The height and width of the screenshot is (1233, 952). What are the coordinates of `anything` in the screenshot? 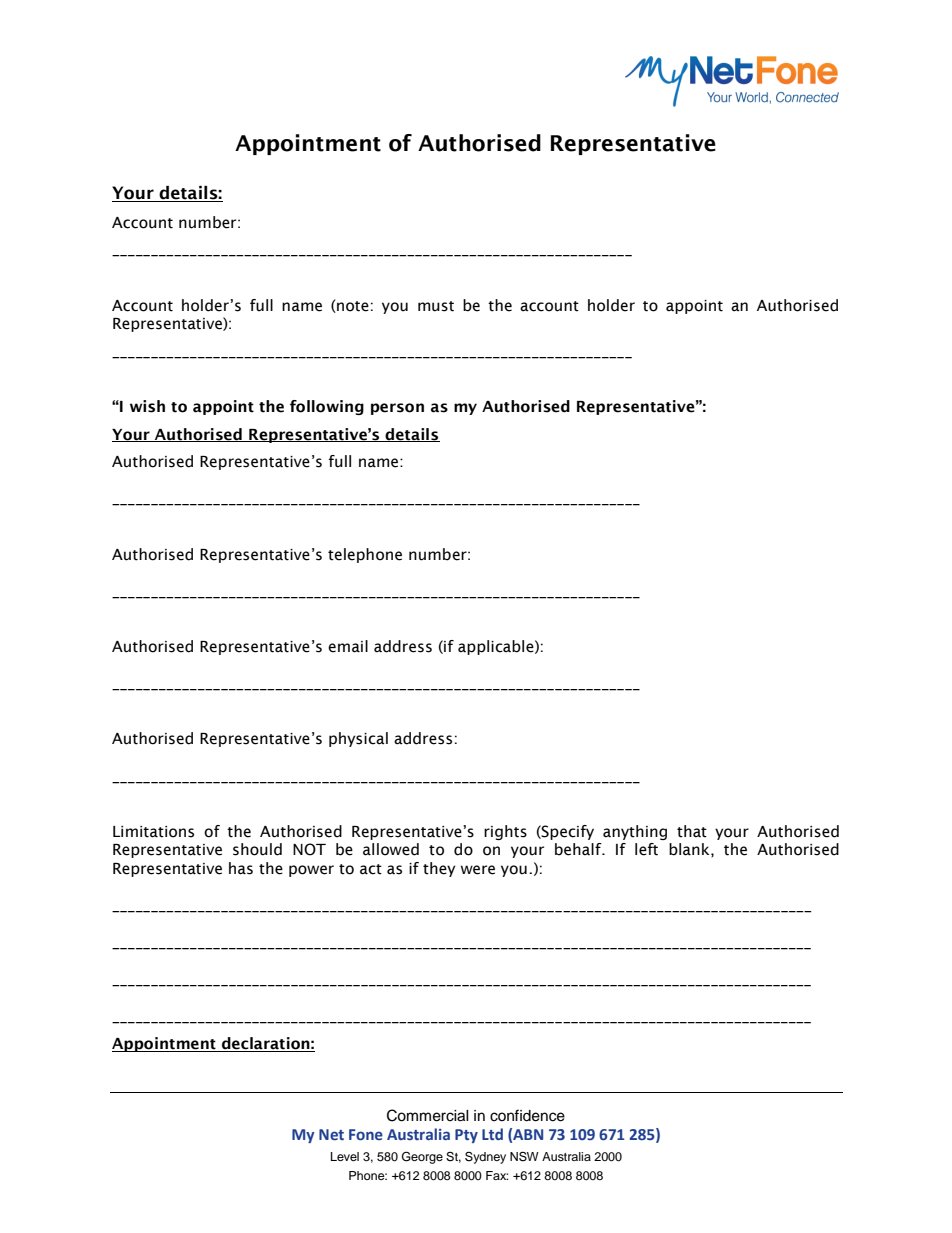 It's located at (635, 832).
